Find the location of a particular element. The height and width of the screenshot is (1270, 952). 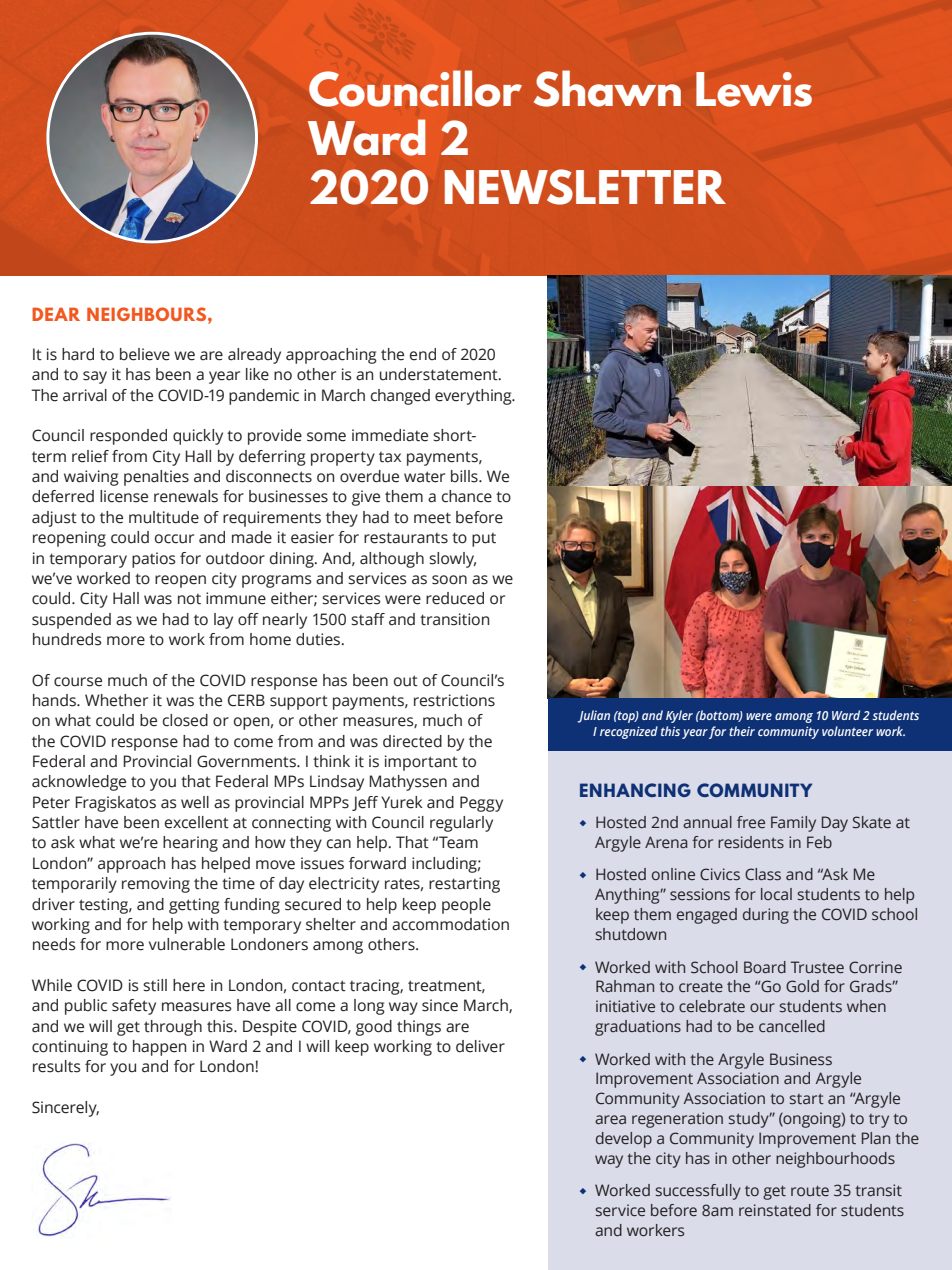

reduced is located at coordinates (455, 598).
